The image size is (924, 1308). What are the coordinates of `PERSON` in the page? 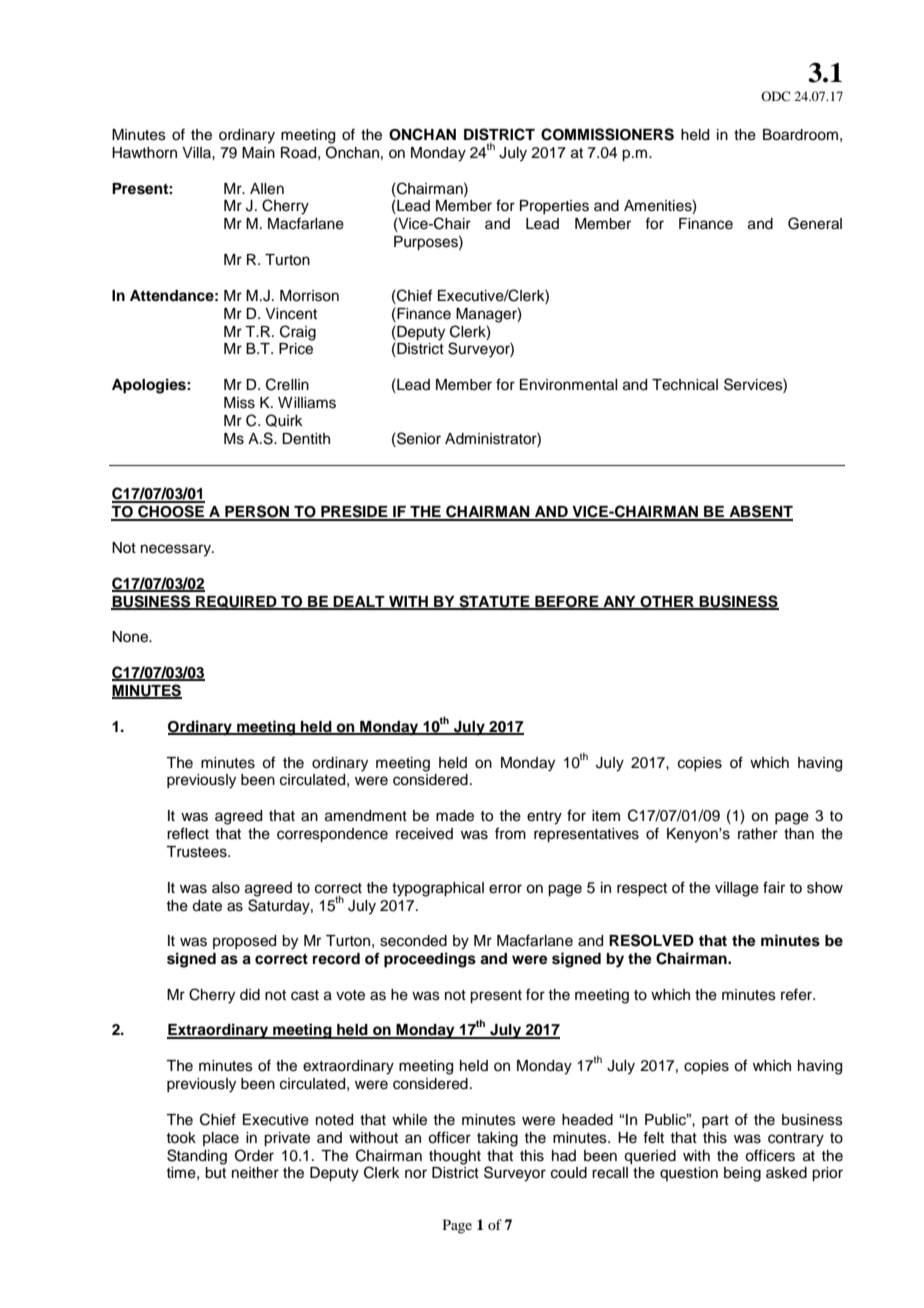 It's located at (257, 512).
